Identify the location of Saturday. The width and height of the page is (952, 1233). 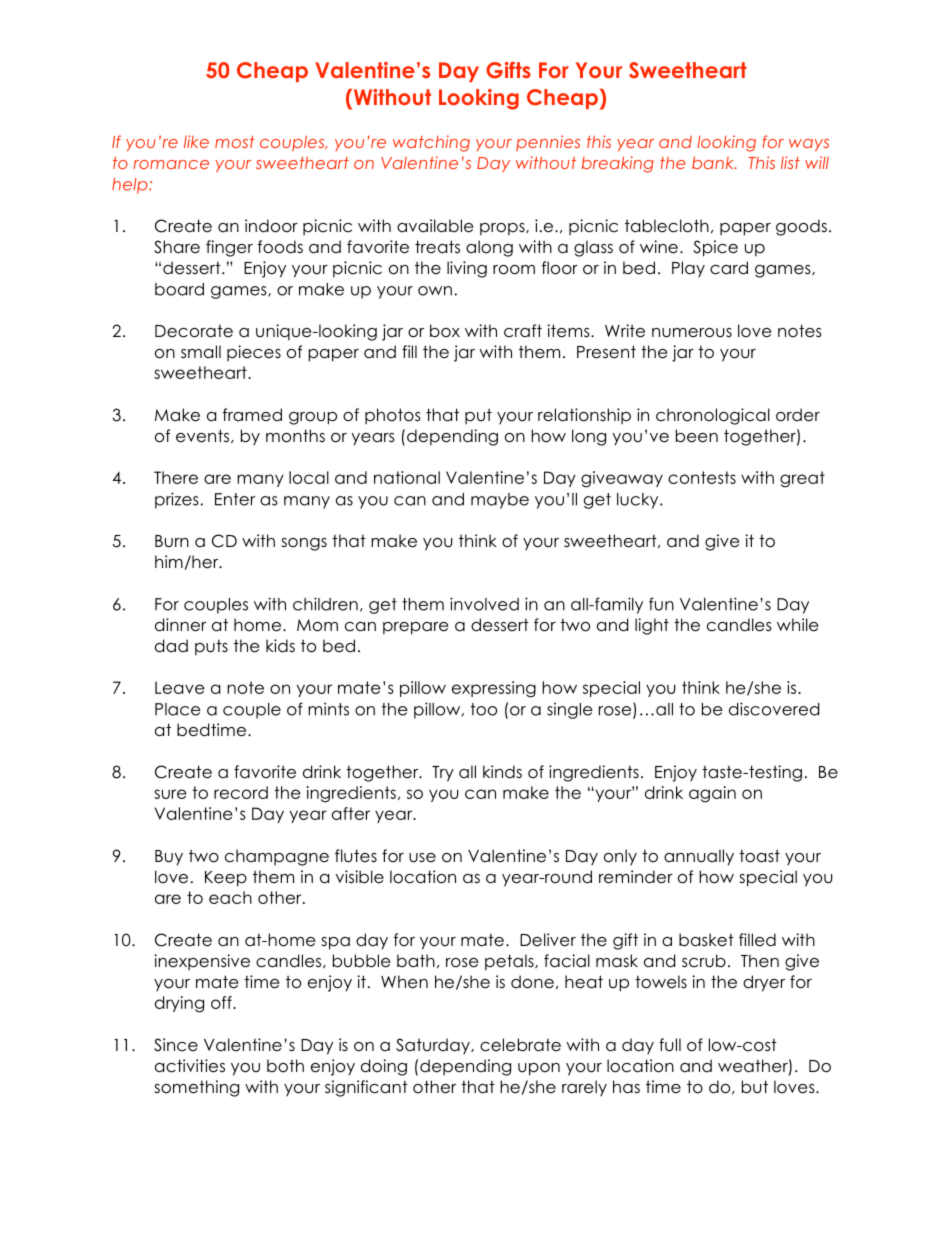
(434, 1046).
